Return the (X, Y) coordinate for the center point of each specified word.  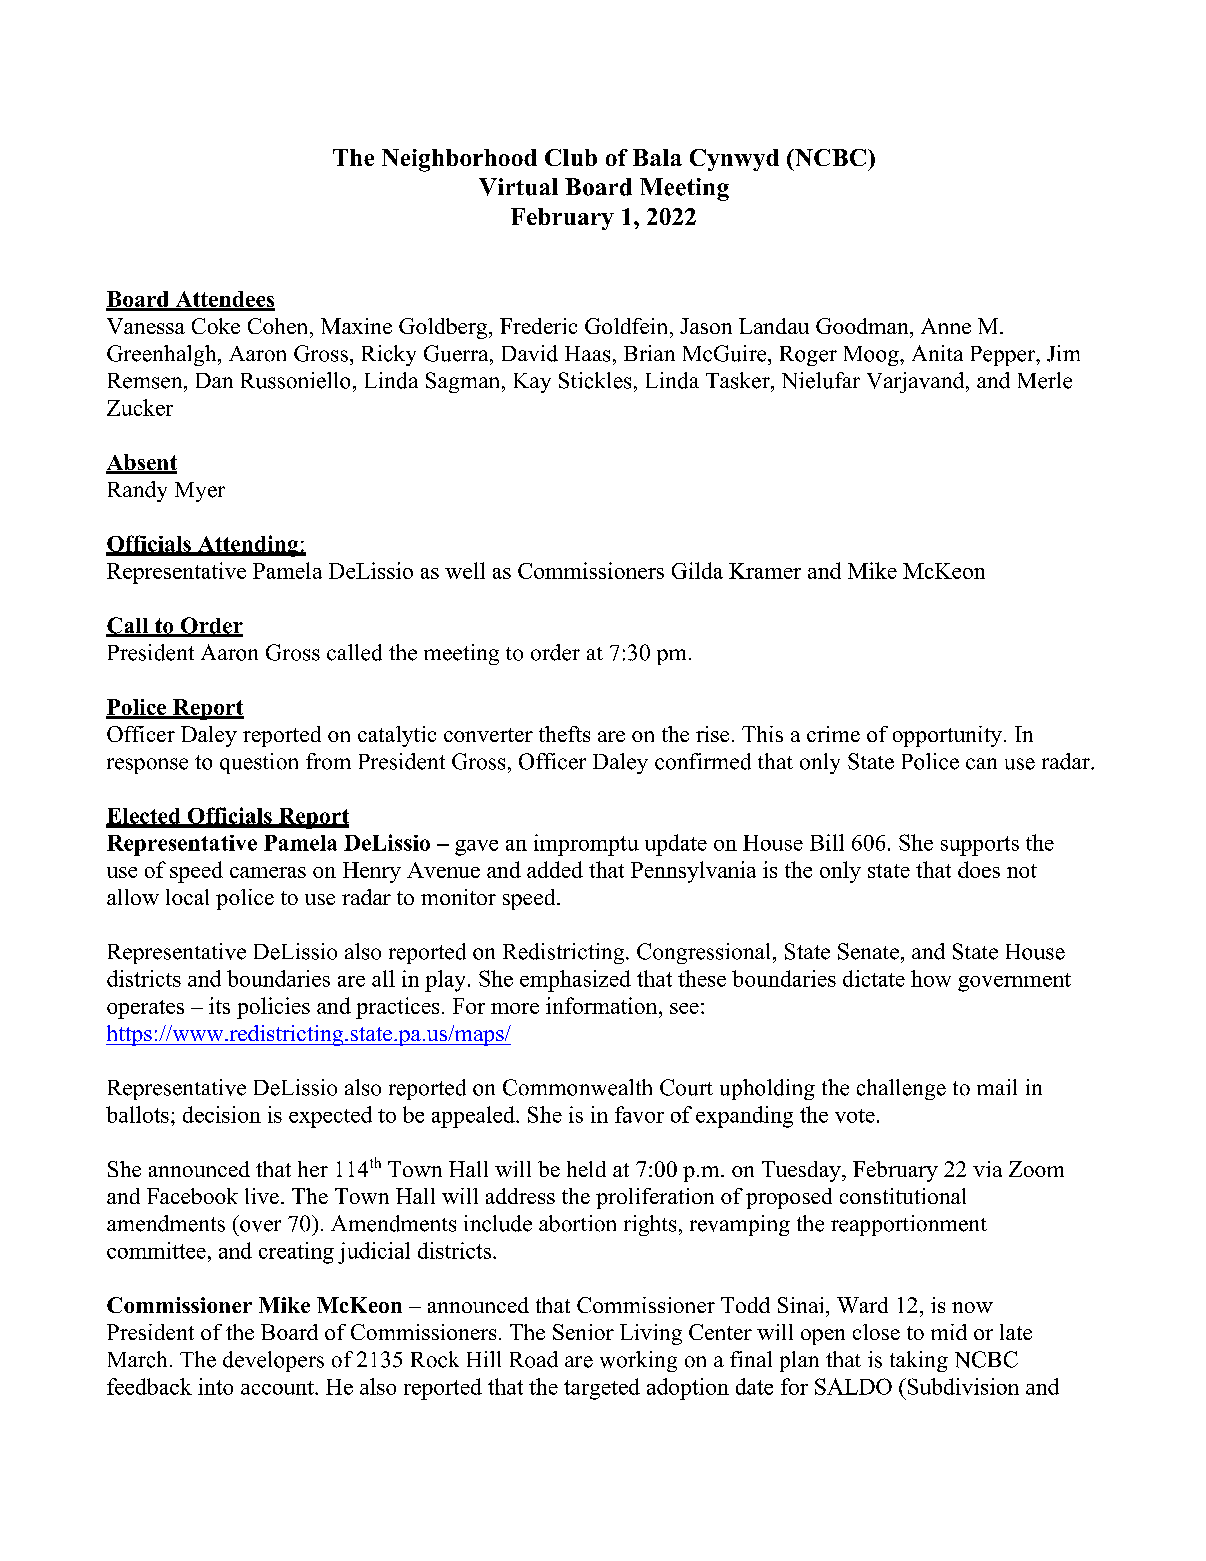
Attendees (224, 300)
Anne (946, 326)
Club (571, 157)
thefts (564, 734)
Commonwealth (577, 1087)
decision (222, 1114)
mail (997, 1087)
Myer (200, 492)
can (981, 764)
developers (273, 1361)
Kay (532, 383)
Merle (1045, 380)
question (259, 763)
